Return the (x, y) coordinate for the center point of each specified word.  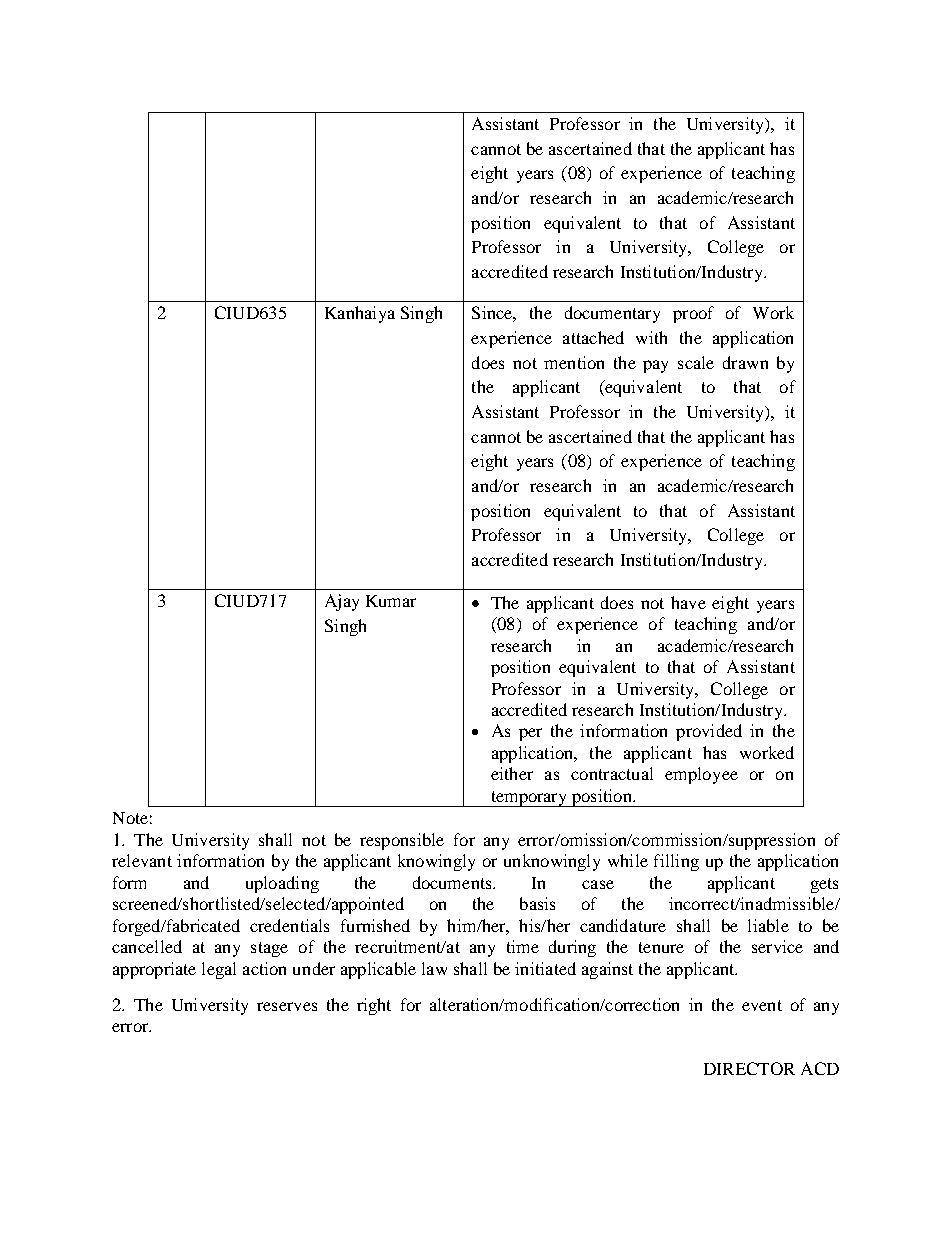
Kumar (391, 601)
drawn (745, 362)
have (688, 602)
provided (709, 732)
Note (130, 818)
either (512, 773)
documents (453, 882)
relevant (142, 860)
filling (676, 862)
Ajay (342, 602)
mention (574, 362)
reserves (287, 1006)
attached (593, 337)
